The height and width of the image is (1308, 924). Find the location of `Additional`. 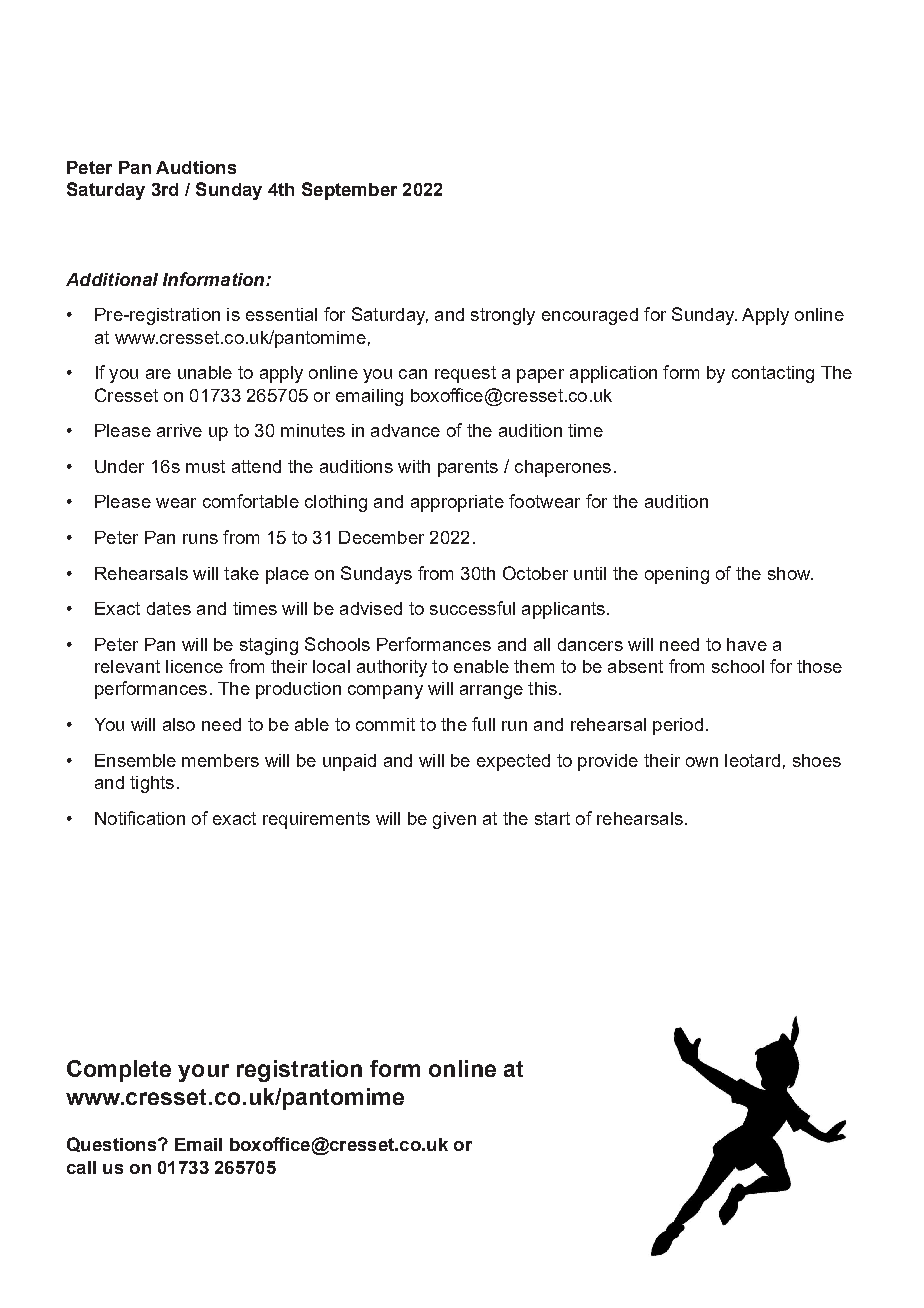

Additional is located at coordinates (112, 279).
